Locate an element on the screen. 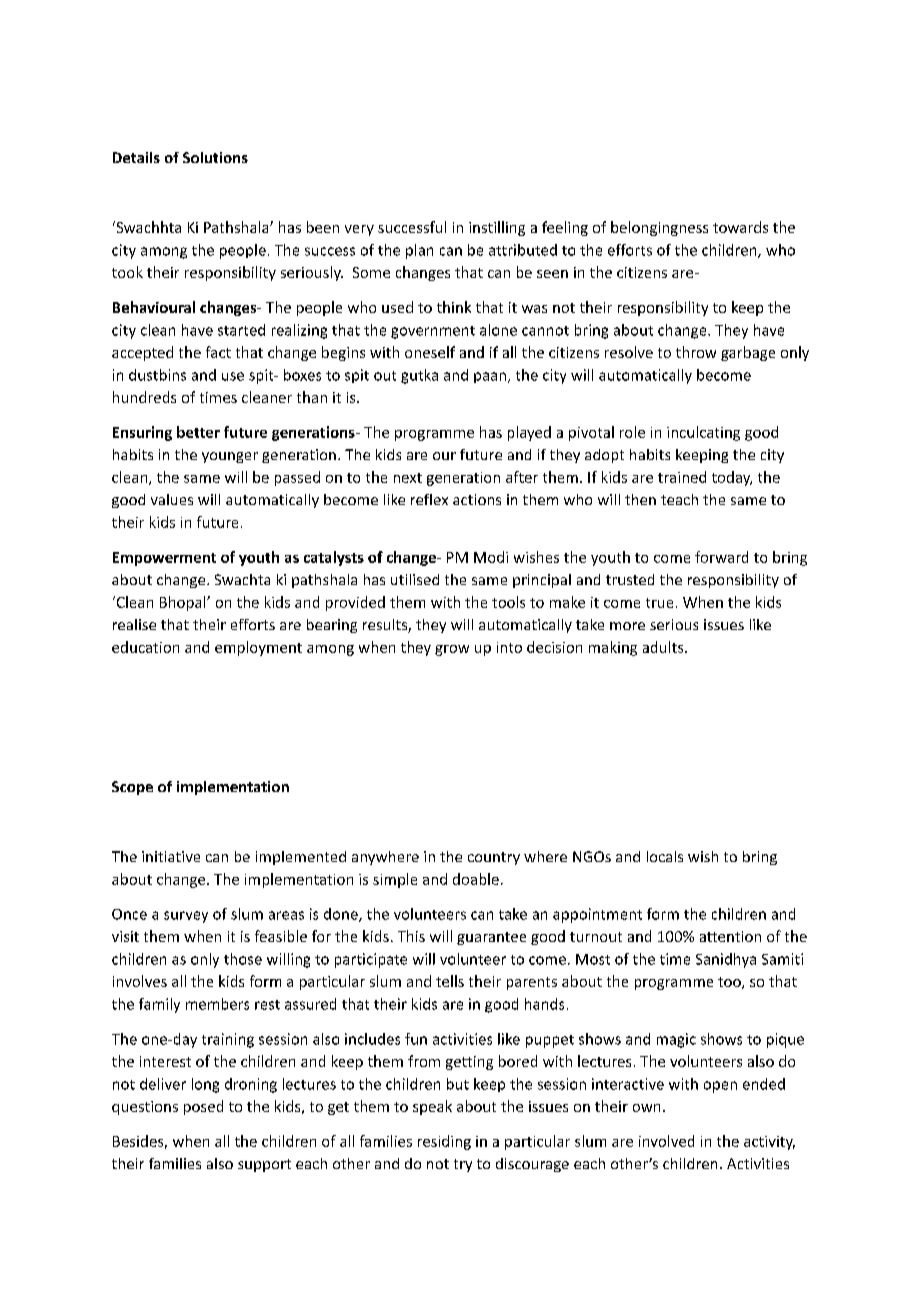 This screenshot has height=1307, width=924. employment is located at coordinates (258, 648).
